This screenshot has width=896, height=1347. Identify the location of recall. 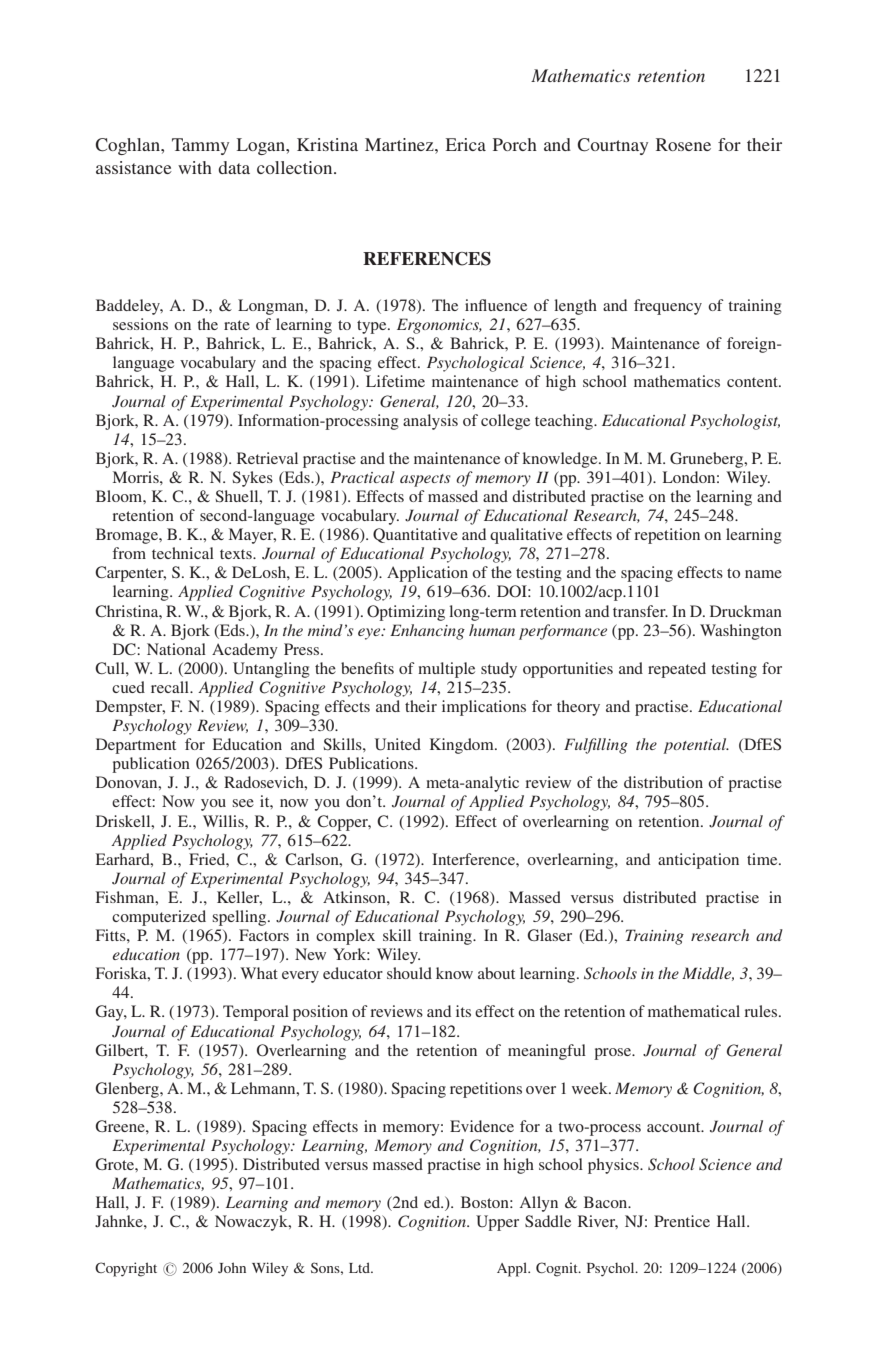
(171, 687).
